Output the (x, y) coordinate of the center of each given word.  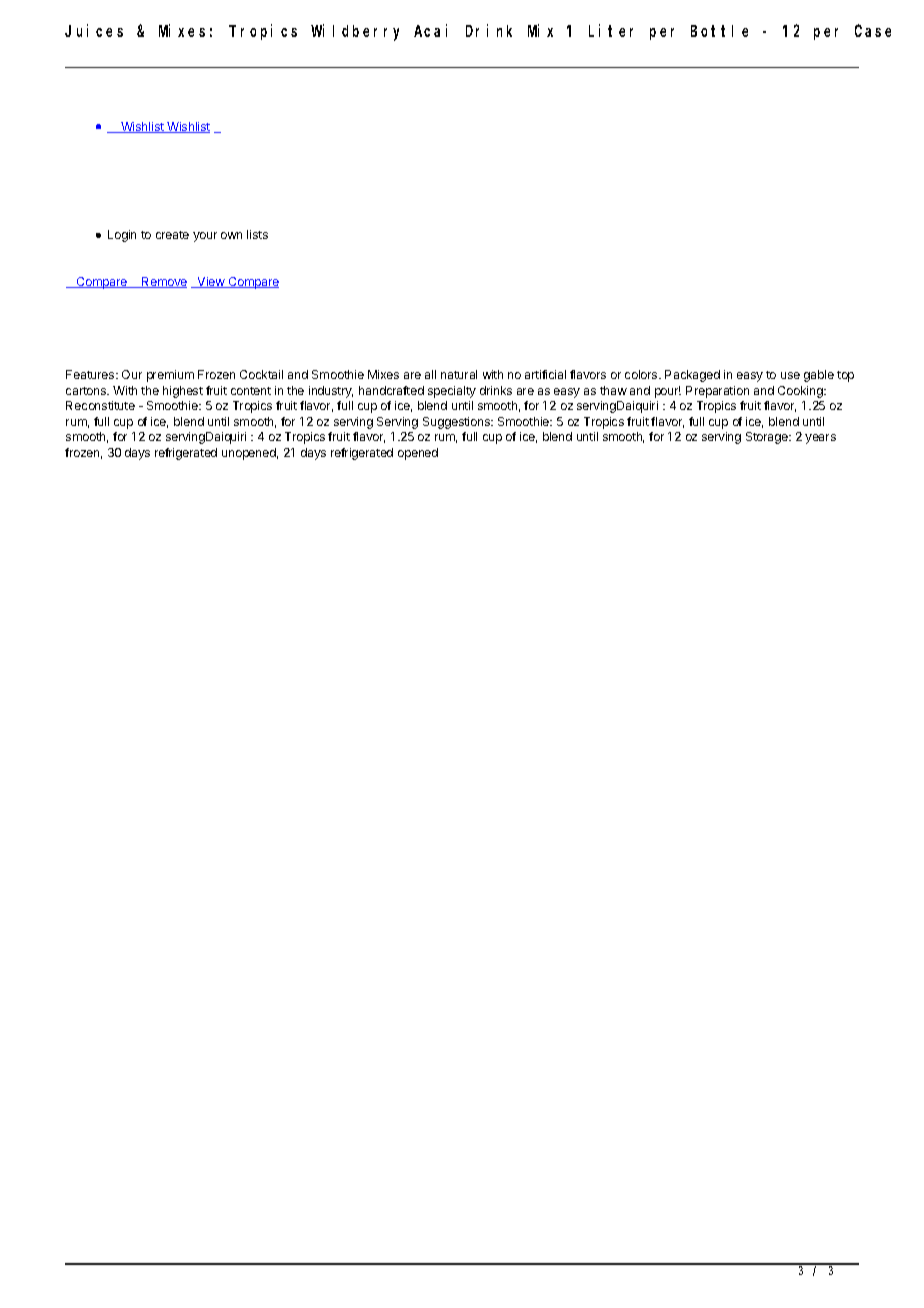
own (231, 235)
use (790, 375)
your (205, 237)
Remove (163, 282)
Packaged (692, 376)
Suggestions (457, 423)
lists (257, 234)
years (820, 439)
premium (170, 376)
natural (459, 374)
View (211, 282)
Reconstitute (100, 405)
